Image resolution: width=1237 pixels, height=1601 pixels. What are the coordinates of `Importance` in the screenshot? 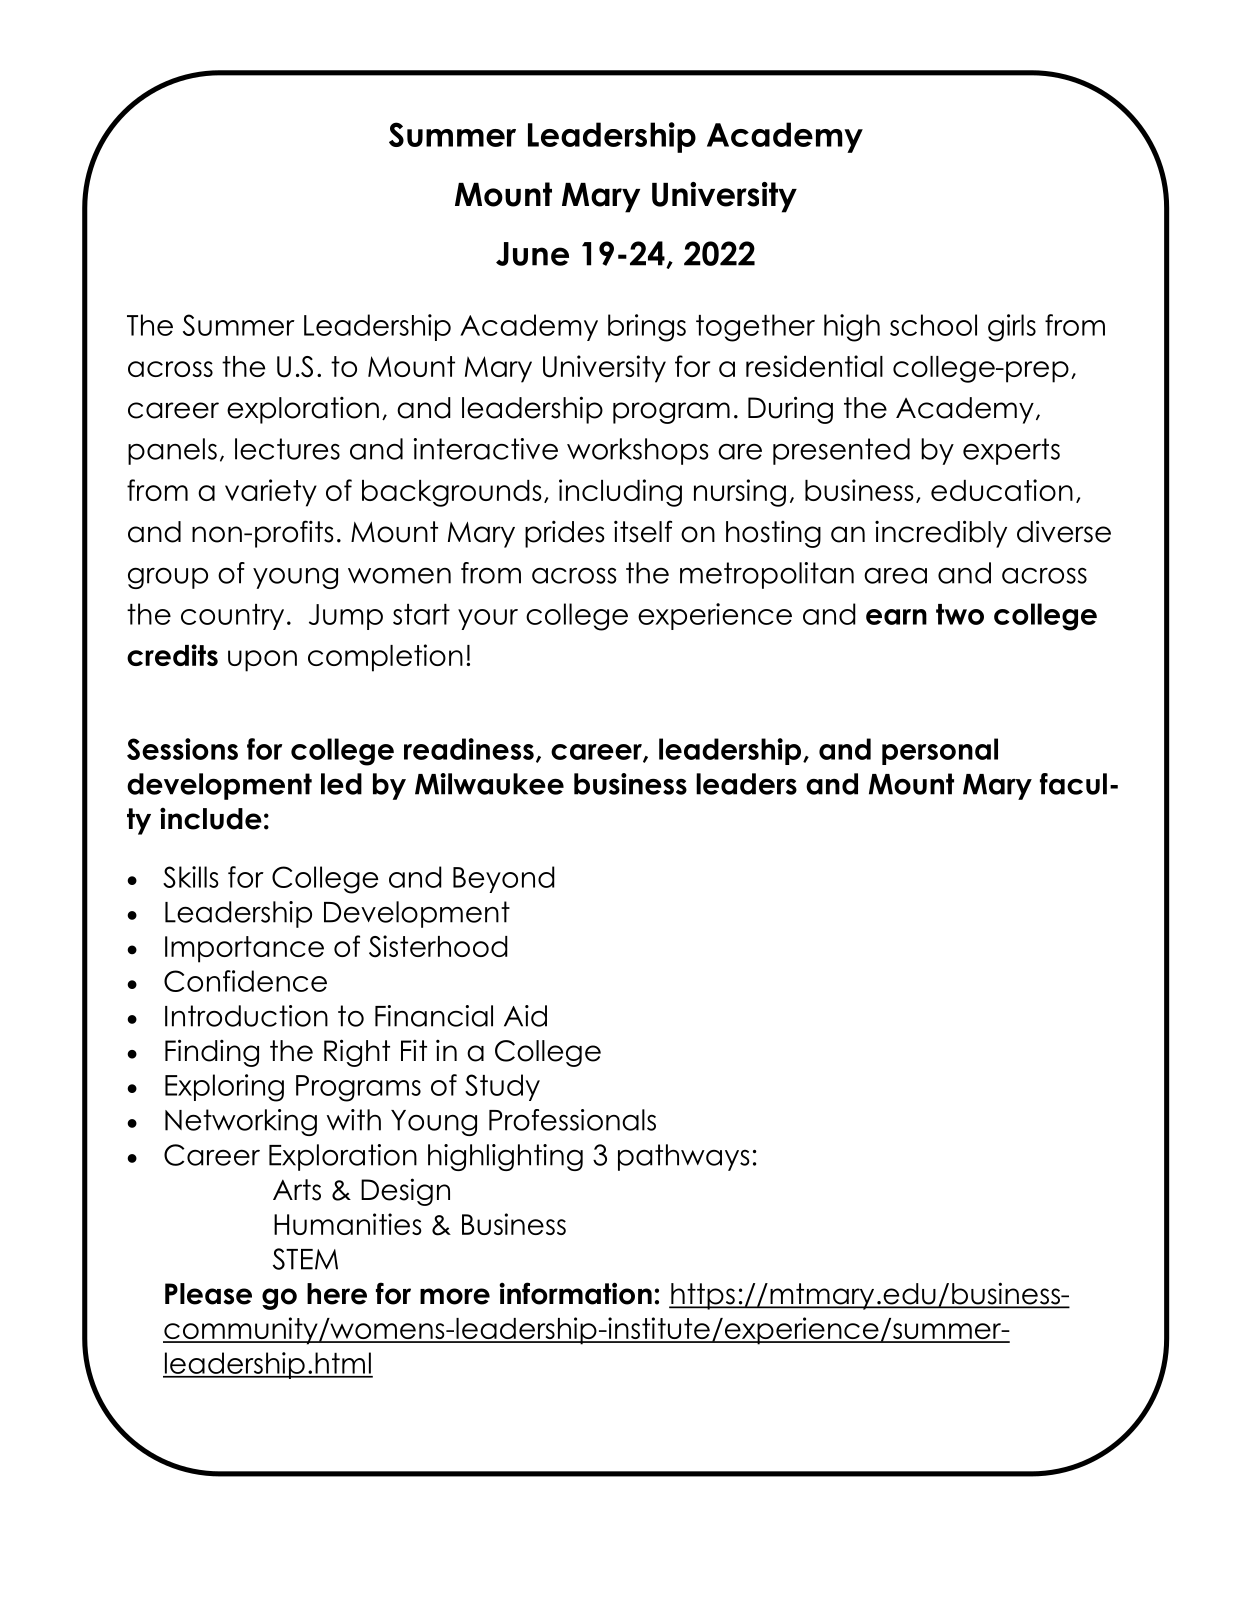 It's located at (244, 949).
